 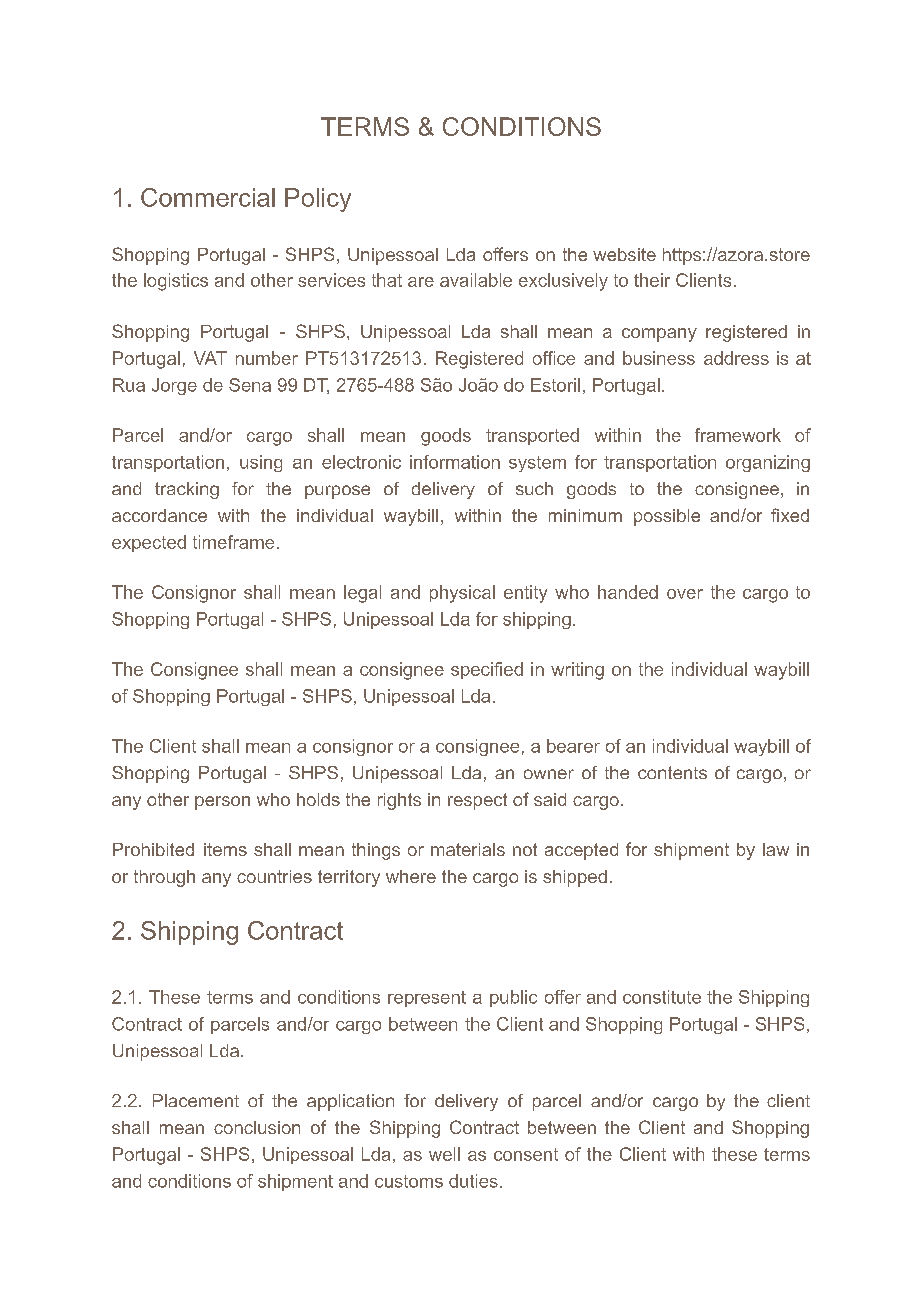 What do you see at coordinates (222, 803) in the page?
I see `person` at bounding box center [222, 803].
